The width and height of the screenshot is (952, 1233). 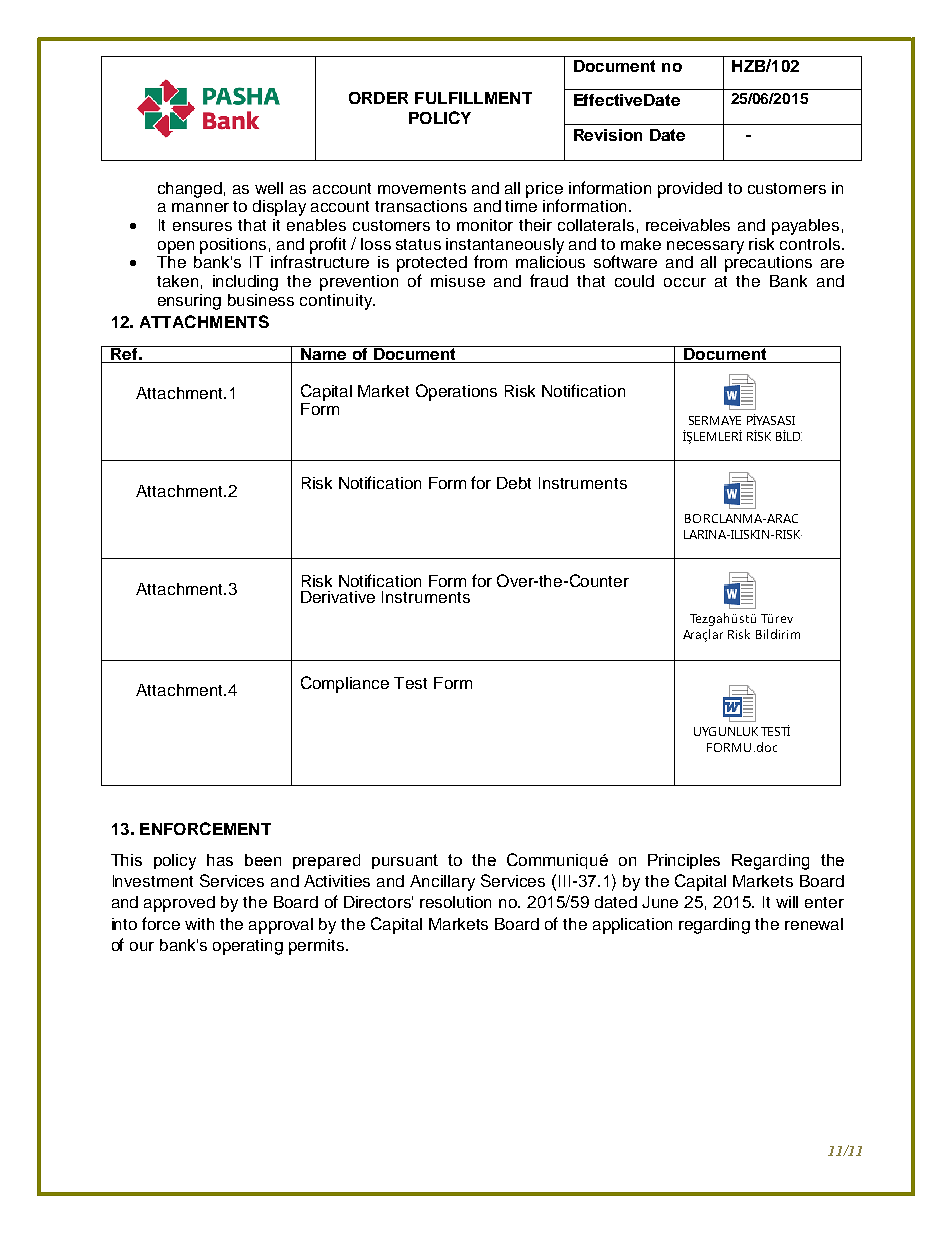 I want to click on Name, so click(x=324, y=354).
